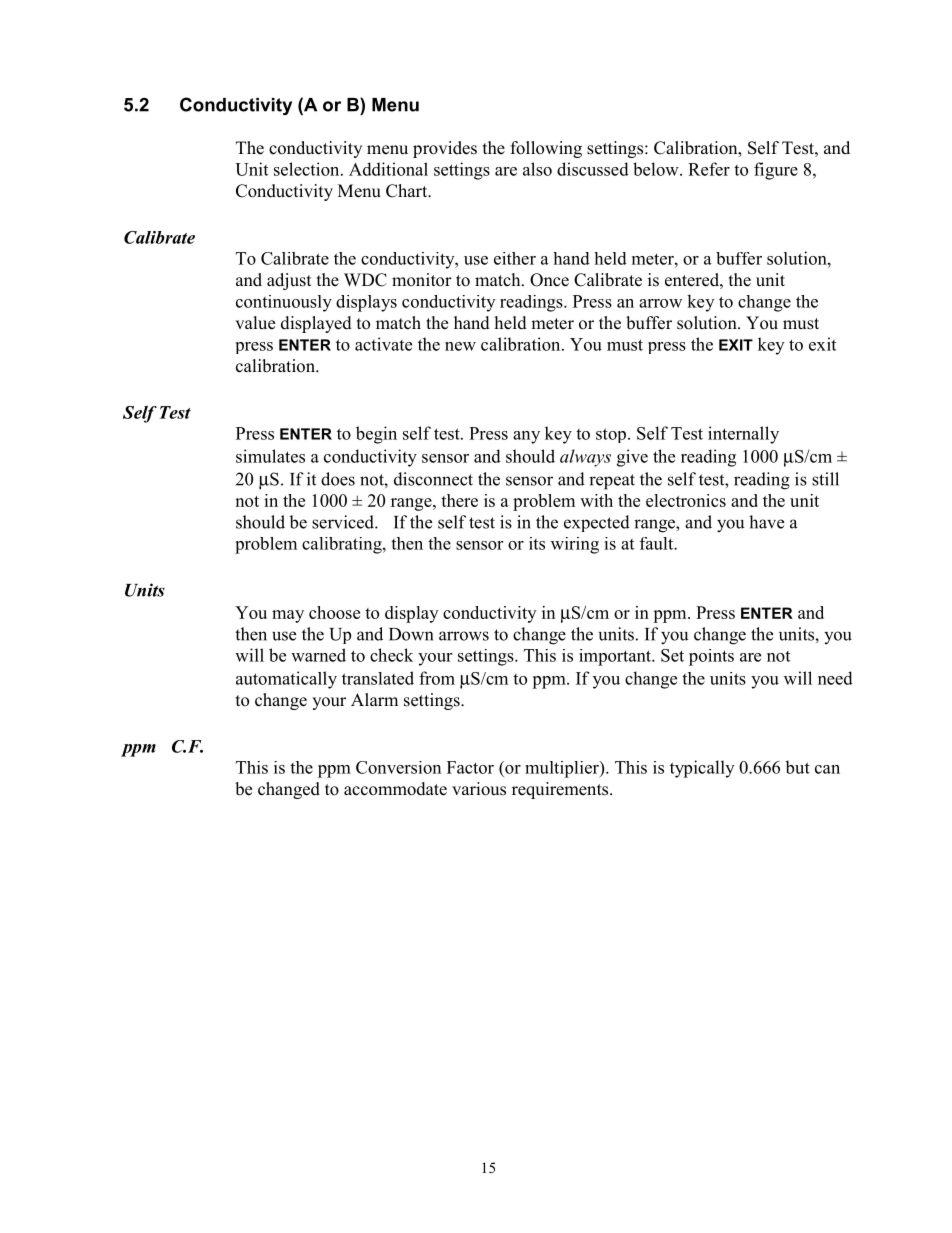 This image has height=1233, width=952. Describe the element at coordinates (383, 344) in the image. I see `activate` at that location.
